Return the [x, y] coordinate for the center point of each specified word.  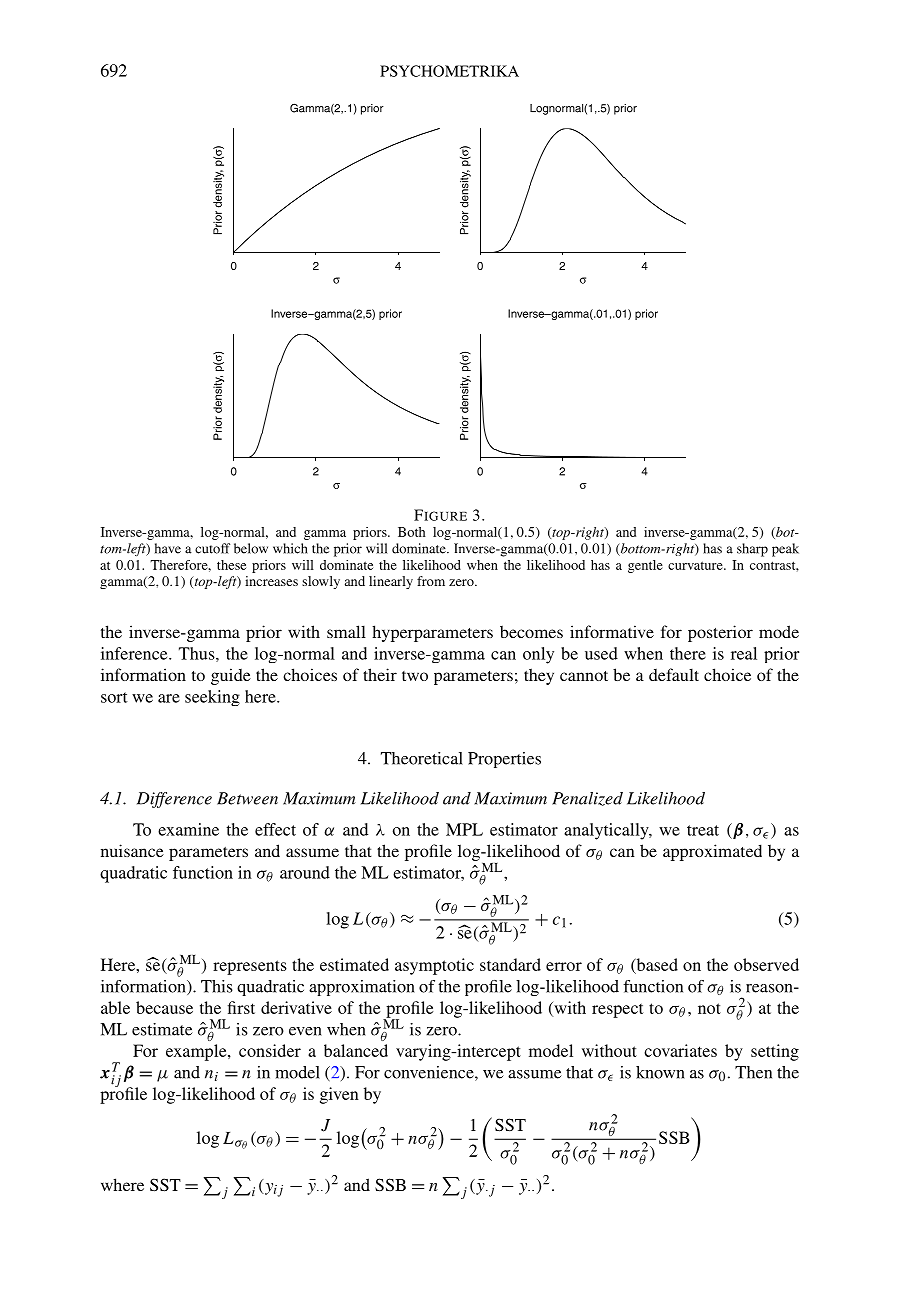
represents [250, 967]
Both [412, 532]
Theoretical [422, 758]
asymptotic [434, 966]
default [674, 674]
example [197, 1052]
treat [703, 830]
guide [231, 676]
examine [188, 829]
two [415, 676]
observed [766, 964]
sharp [752, 550]
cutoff [212, 548]
